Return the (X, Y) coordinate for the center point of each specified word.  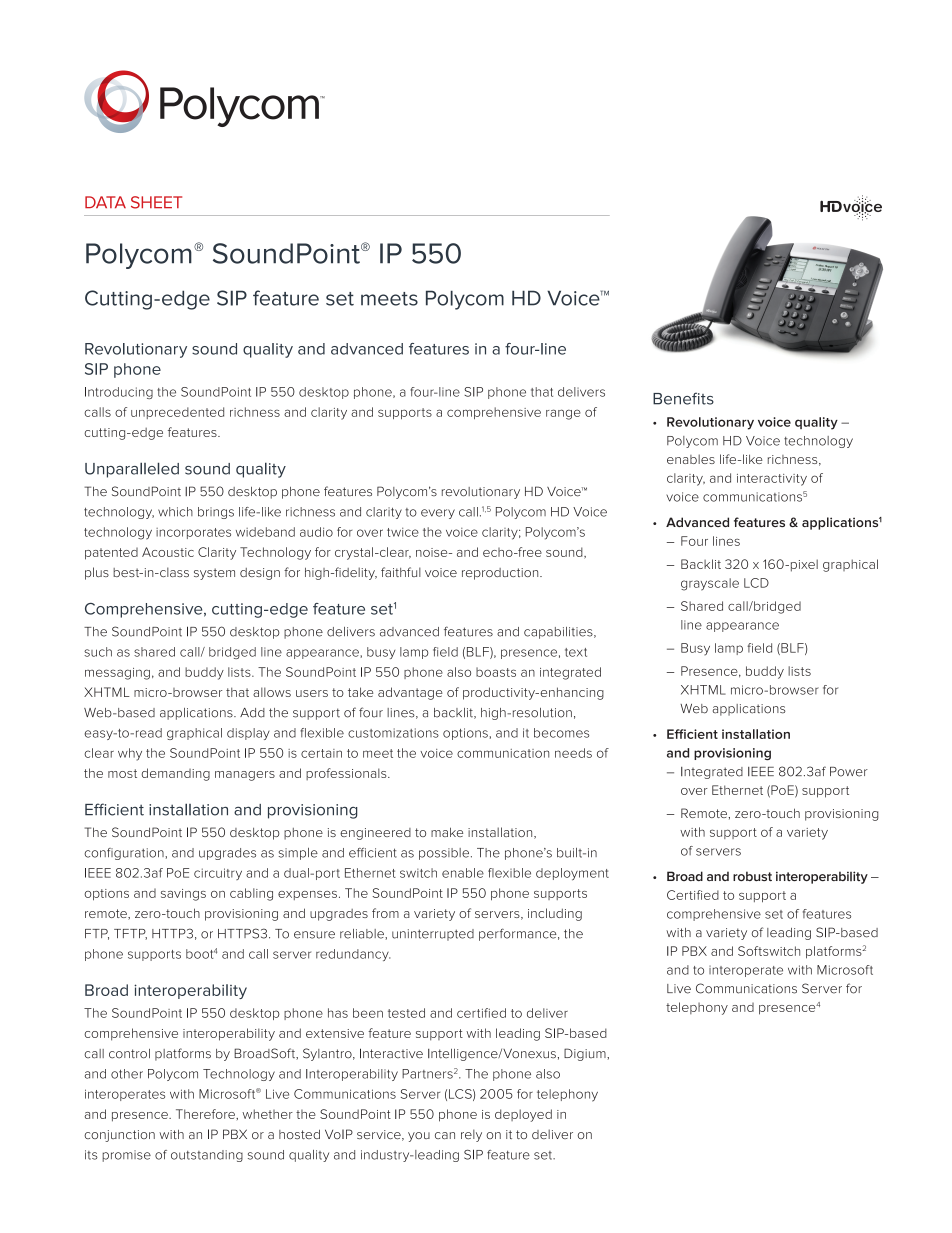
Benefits (683, 398)
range (563, 414)
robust (752, 876)
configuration (125, 854)
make (447, 832)
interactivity (772, 480)
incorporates (193, 533)
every (438, 514)
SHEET (156, 202)
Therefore (206, 1114)
